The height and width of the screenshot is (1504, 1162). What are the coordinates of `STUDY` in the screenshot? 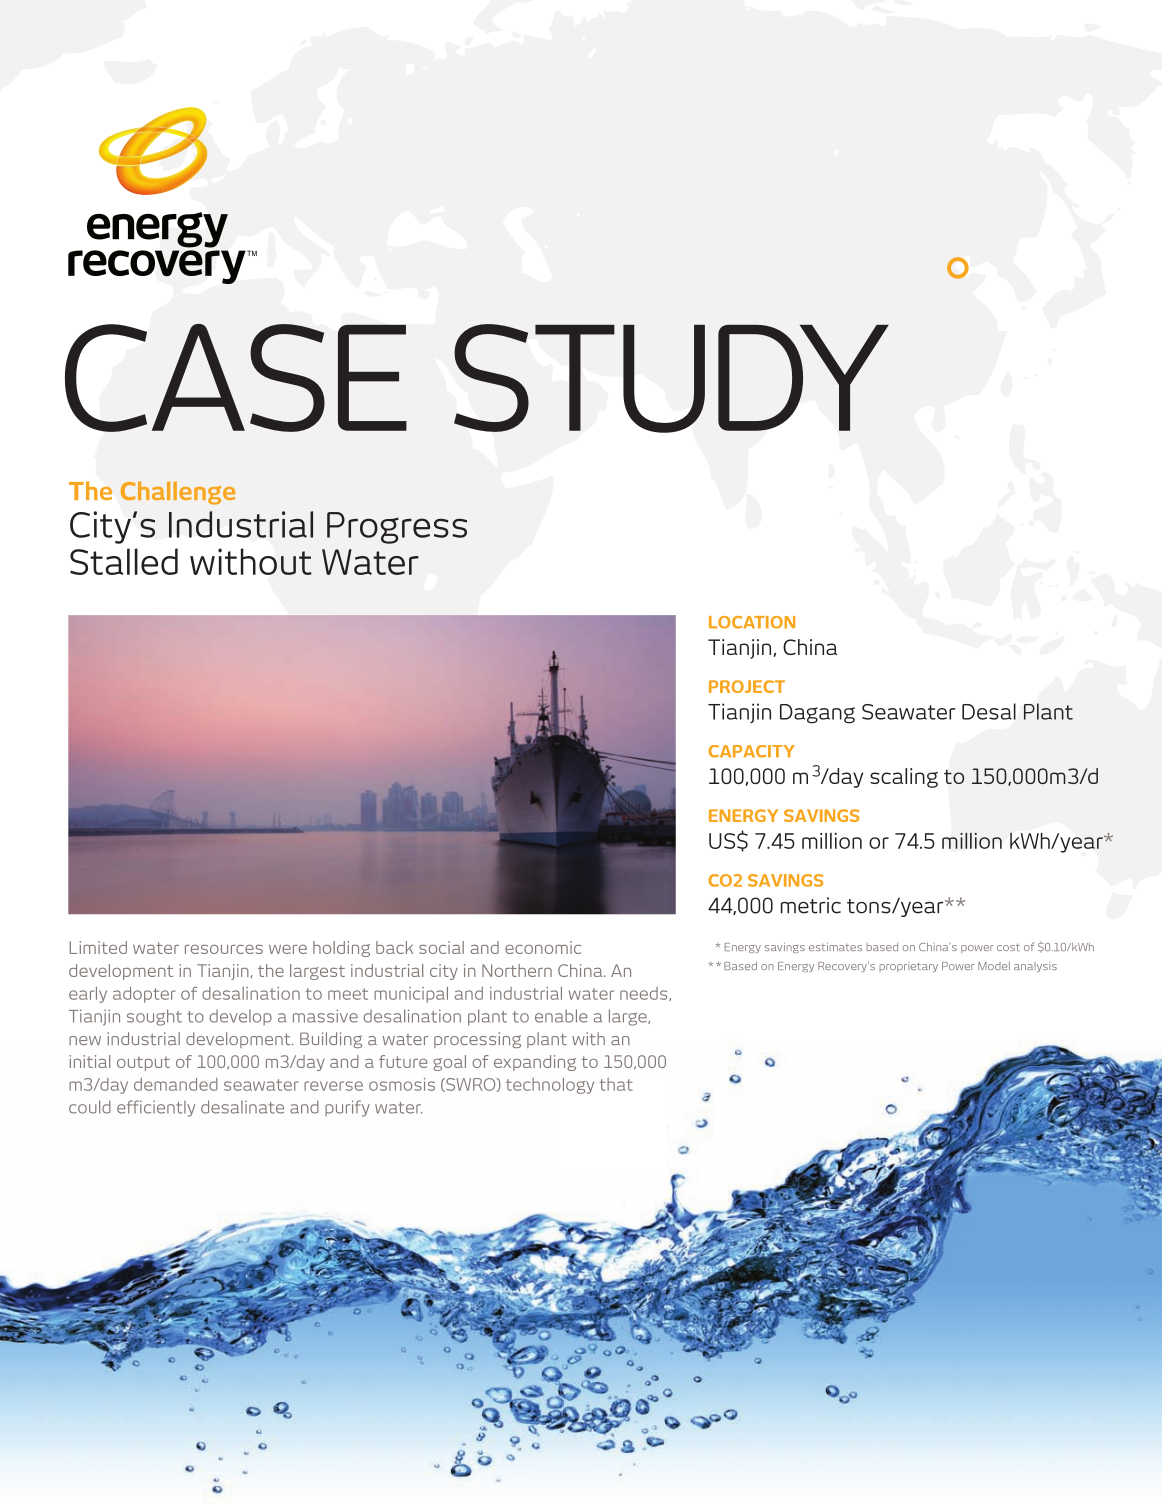 It's located at (671, 378).
